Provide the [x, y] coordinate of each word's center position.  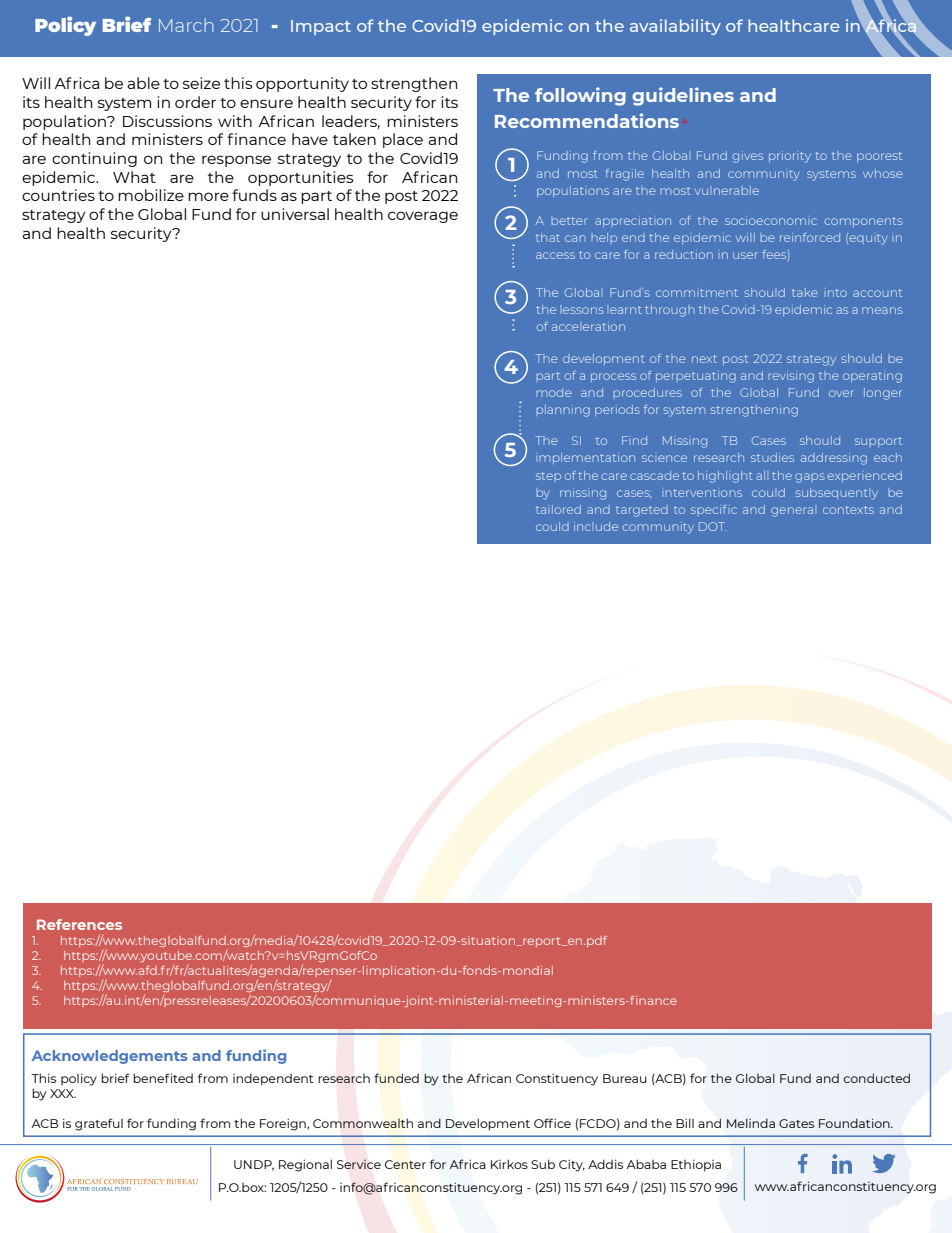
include [596, 526]
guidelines [683, 96]
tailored [558, 509]
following [580, 96]
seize [201, 83]
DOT [712, 526]
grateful [99, 1124]
